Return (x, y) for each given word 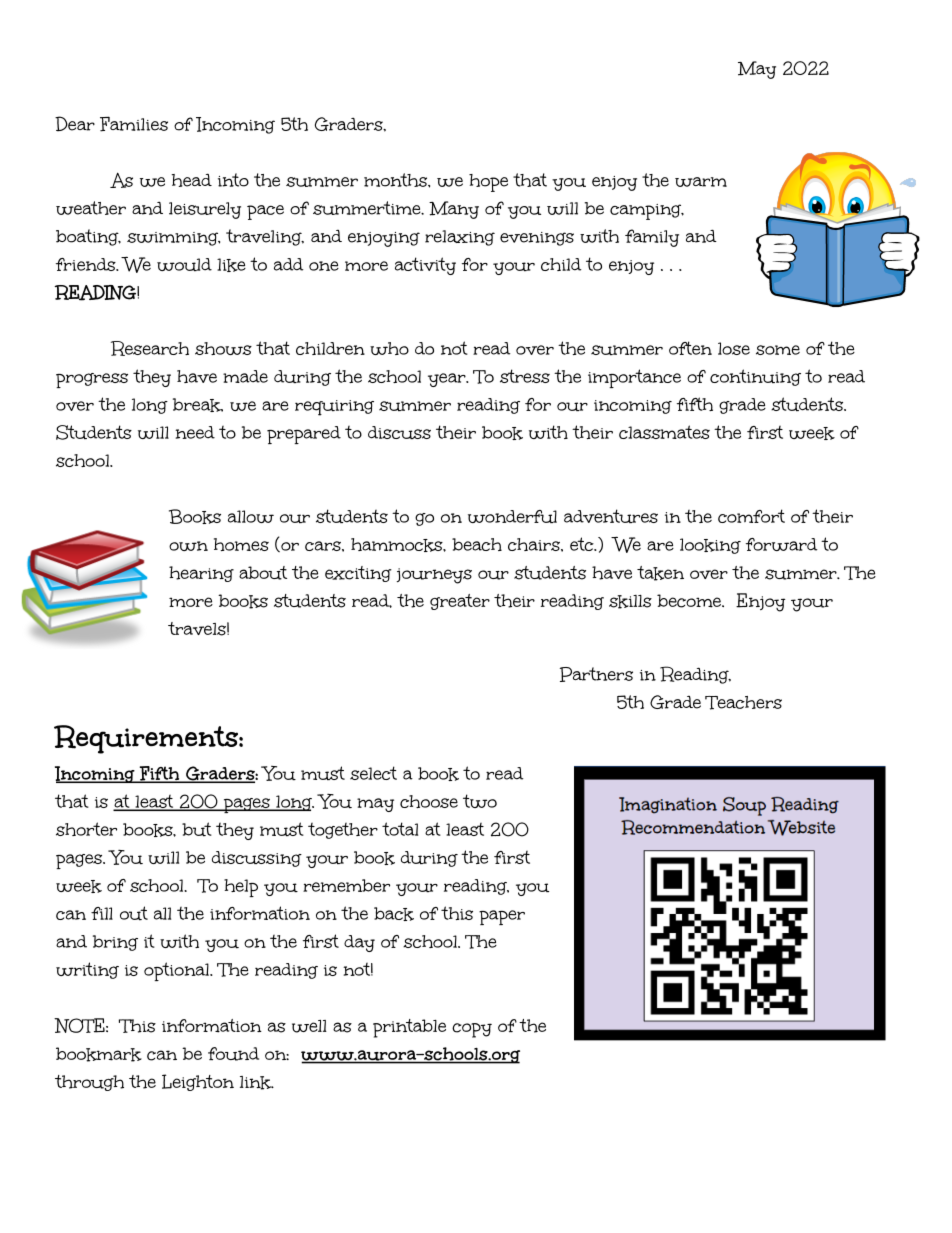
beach (477, 544)
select (373, 773)
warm (701, 182)
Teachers (743, 703)
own (188, 546)
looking (710, 546)
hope (488, 183)
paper (502, 917)
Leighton (198, 1082)
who (389, 348)
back (394, 914)
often (690, 348)
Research (150, 348)
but (197, 829)
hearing (201, 574)
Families (134, 124)
